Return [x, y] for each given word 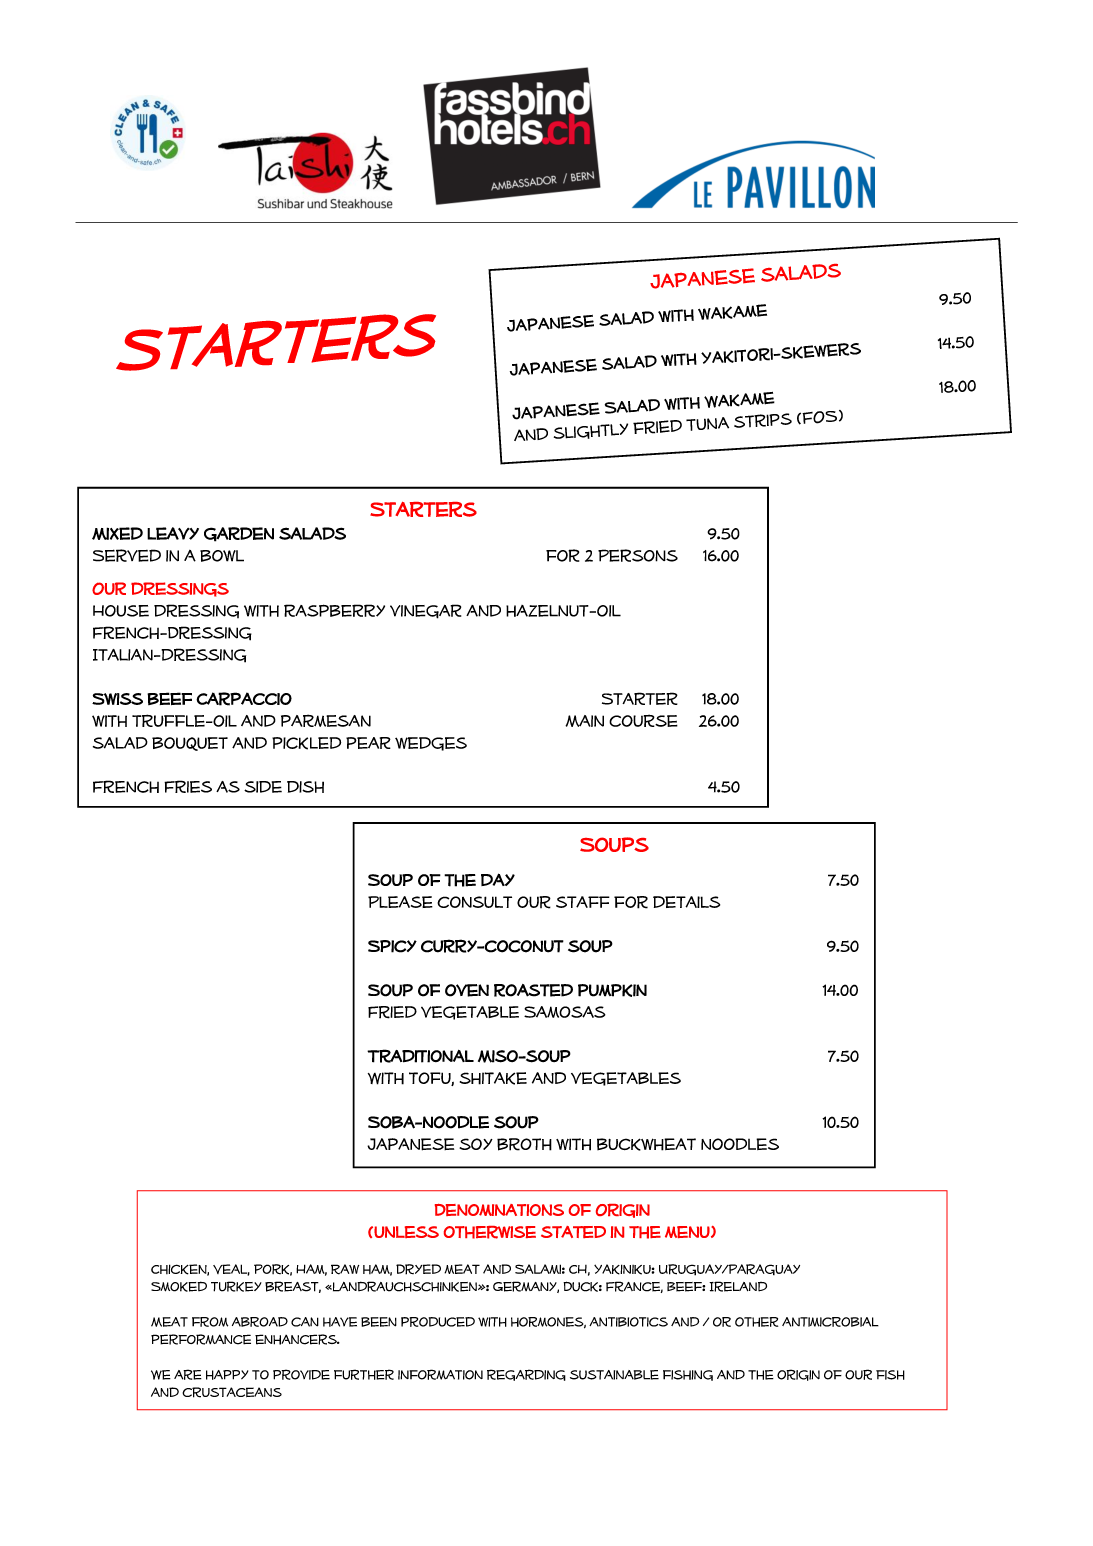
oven [467, 990]
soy [476, 1144]
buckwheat [646, 1144]
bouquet [190, 744]
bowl [222, 556]
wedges [431, 744]
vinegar [425, 611]
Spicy [392, 946]
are [188, 1374]
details [686, 902]
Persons [638, 555]
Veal [231, 1270]
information [440, 1374]
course [643, 720]
